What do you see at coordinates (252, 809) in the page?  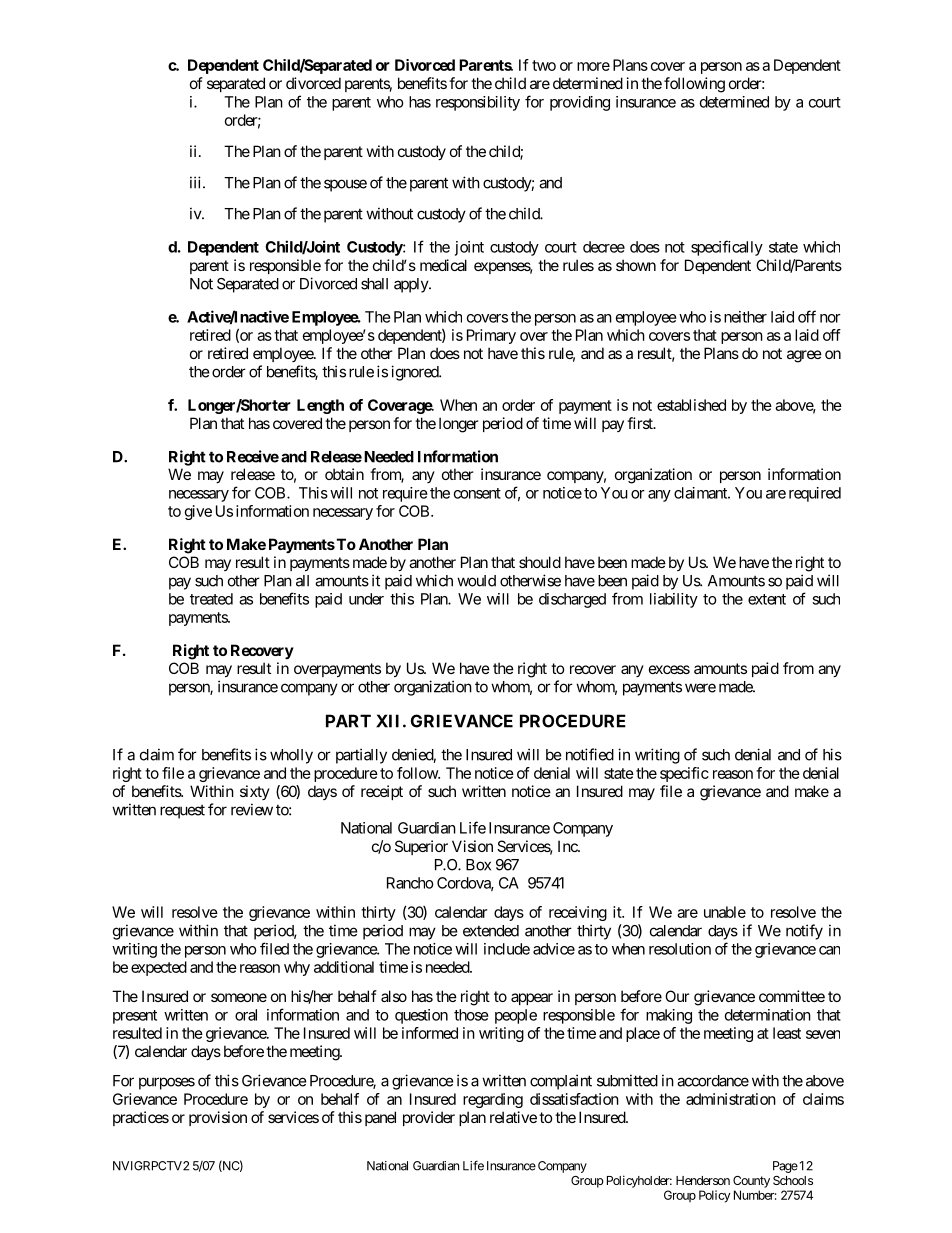 I see `review` at bounding box center [252, 809].
